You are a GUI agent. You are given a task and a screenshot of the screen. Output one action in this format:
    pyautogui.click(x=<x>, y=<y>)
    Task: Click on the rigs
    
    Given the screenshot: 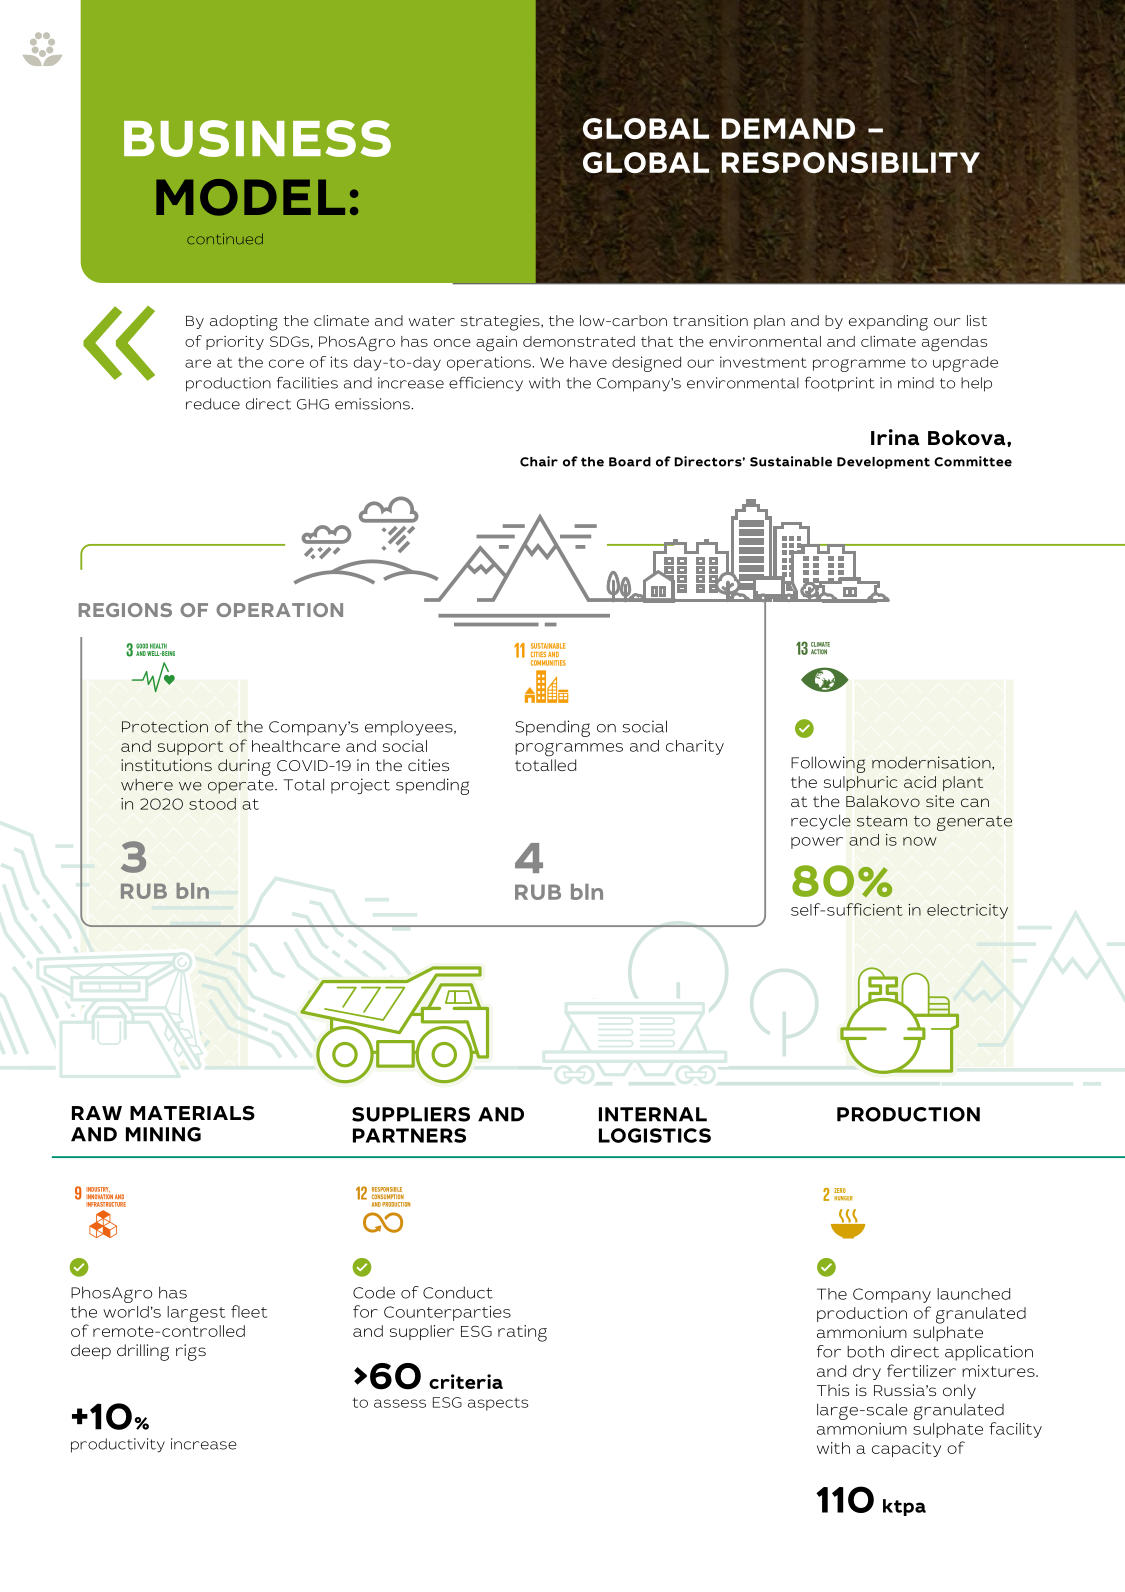 What is the action you would take?
    pyautogui.click(x=191, y=1352)
